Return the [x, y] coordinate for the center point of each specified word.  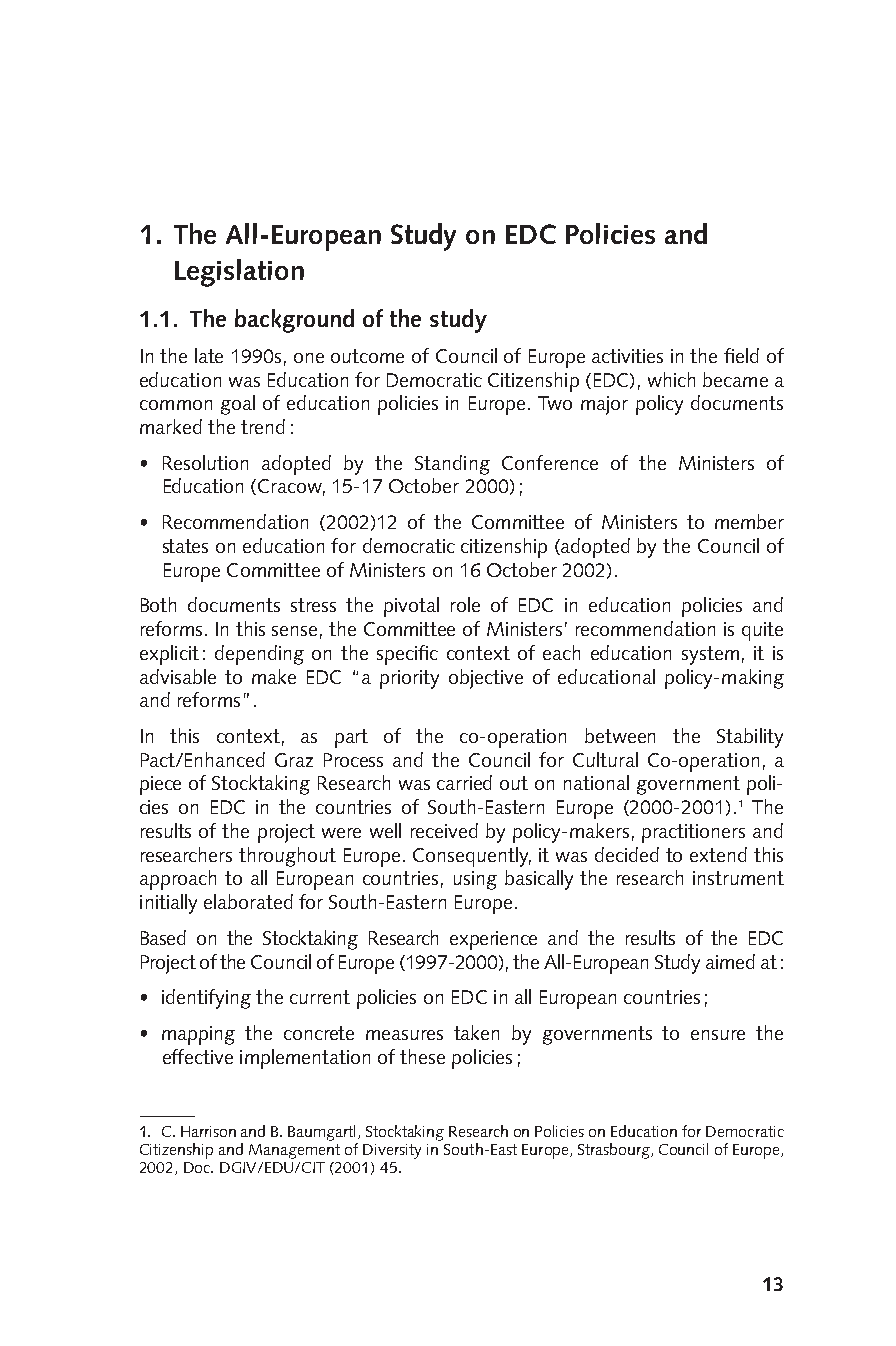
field [741, 355]
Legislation [239, 273]
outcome [367, 356]
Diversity [392, 1151]
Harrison [208, 1131]
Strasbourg [615, 1151]
